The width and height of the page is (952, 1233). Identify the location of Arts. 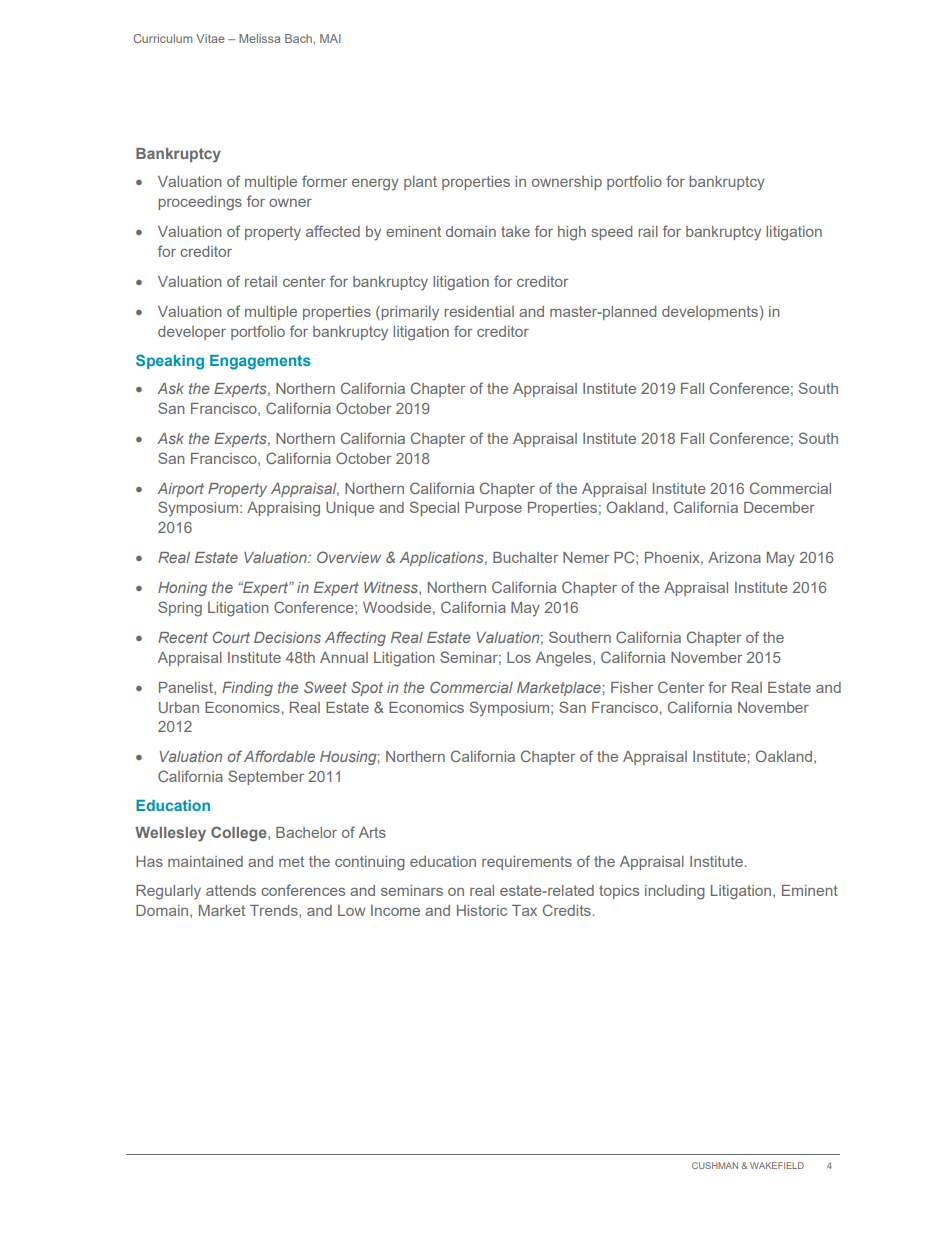
(372, 832).
